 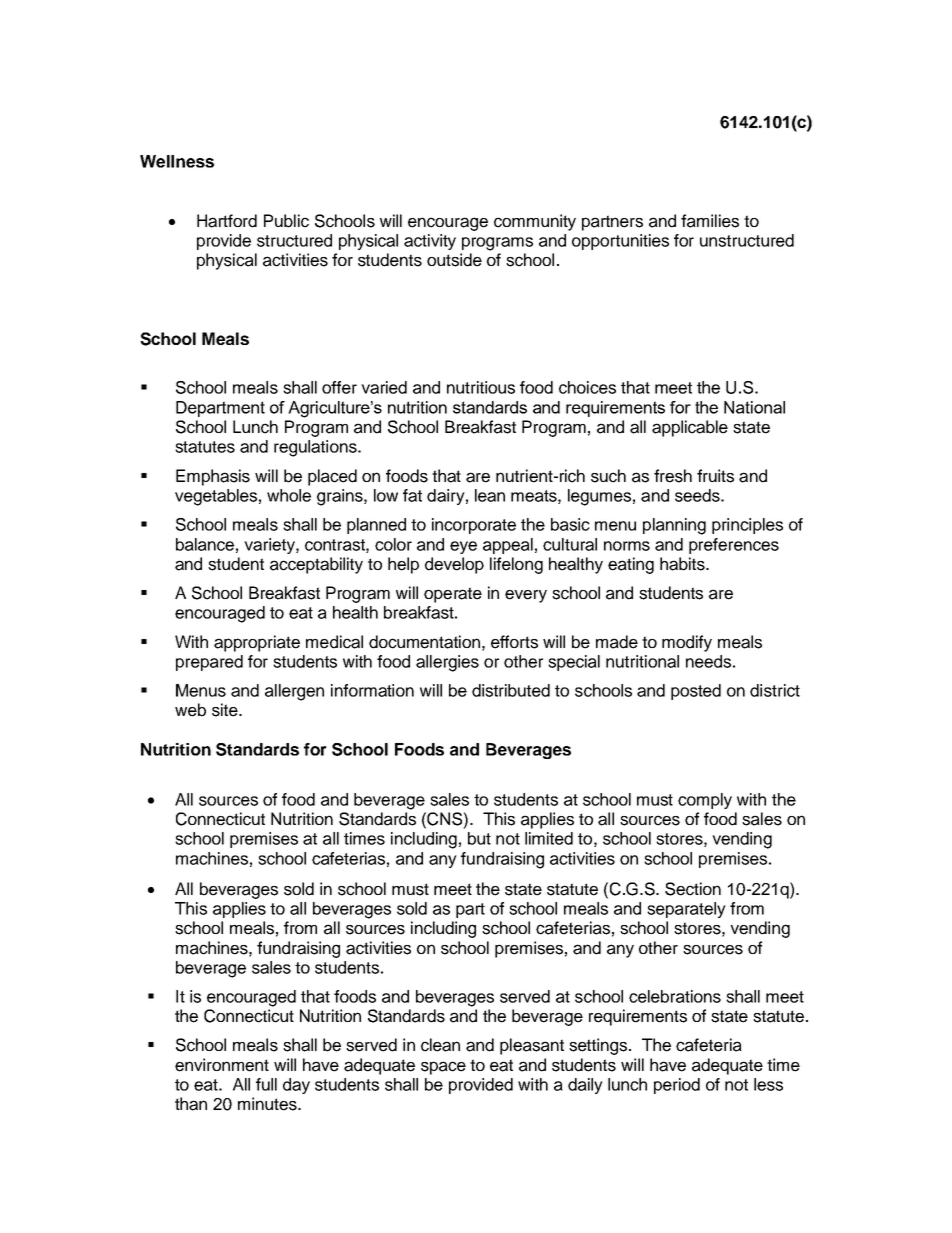 What do you see at coordinates (710, 221) in the page?
I see `families` at bounding box center [710, 221].
